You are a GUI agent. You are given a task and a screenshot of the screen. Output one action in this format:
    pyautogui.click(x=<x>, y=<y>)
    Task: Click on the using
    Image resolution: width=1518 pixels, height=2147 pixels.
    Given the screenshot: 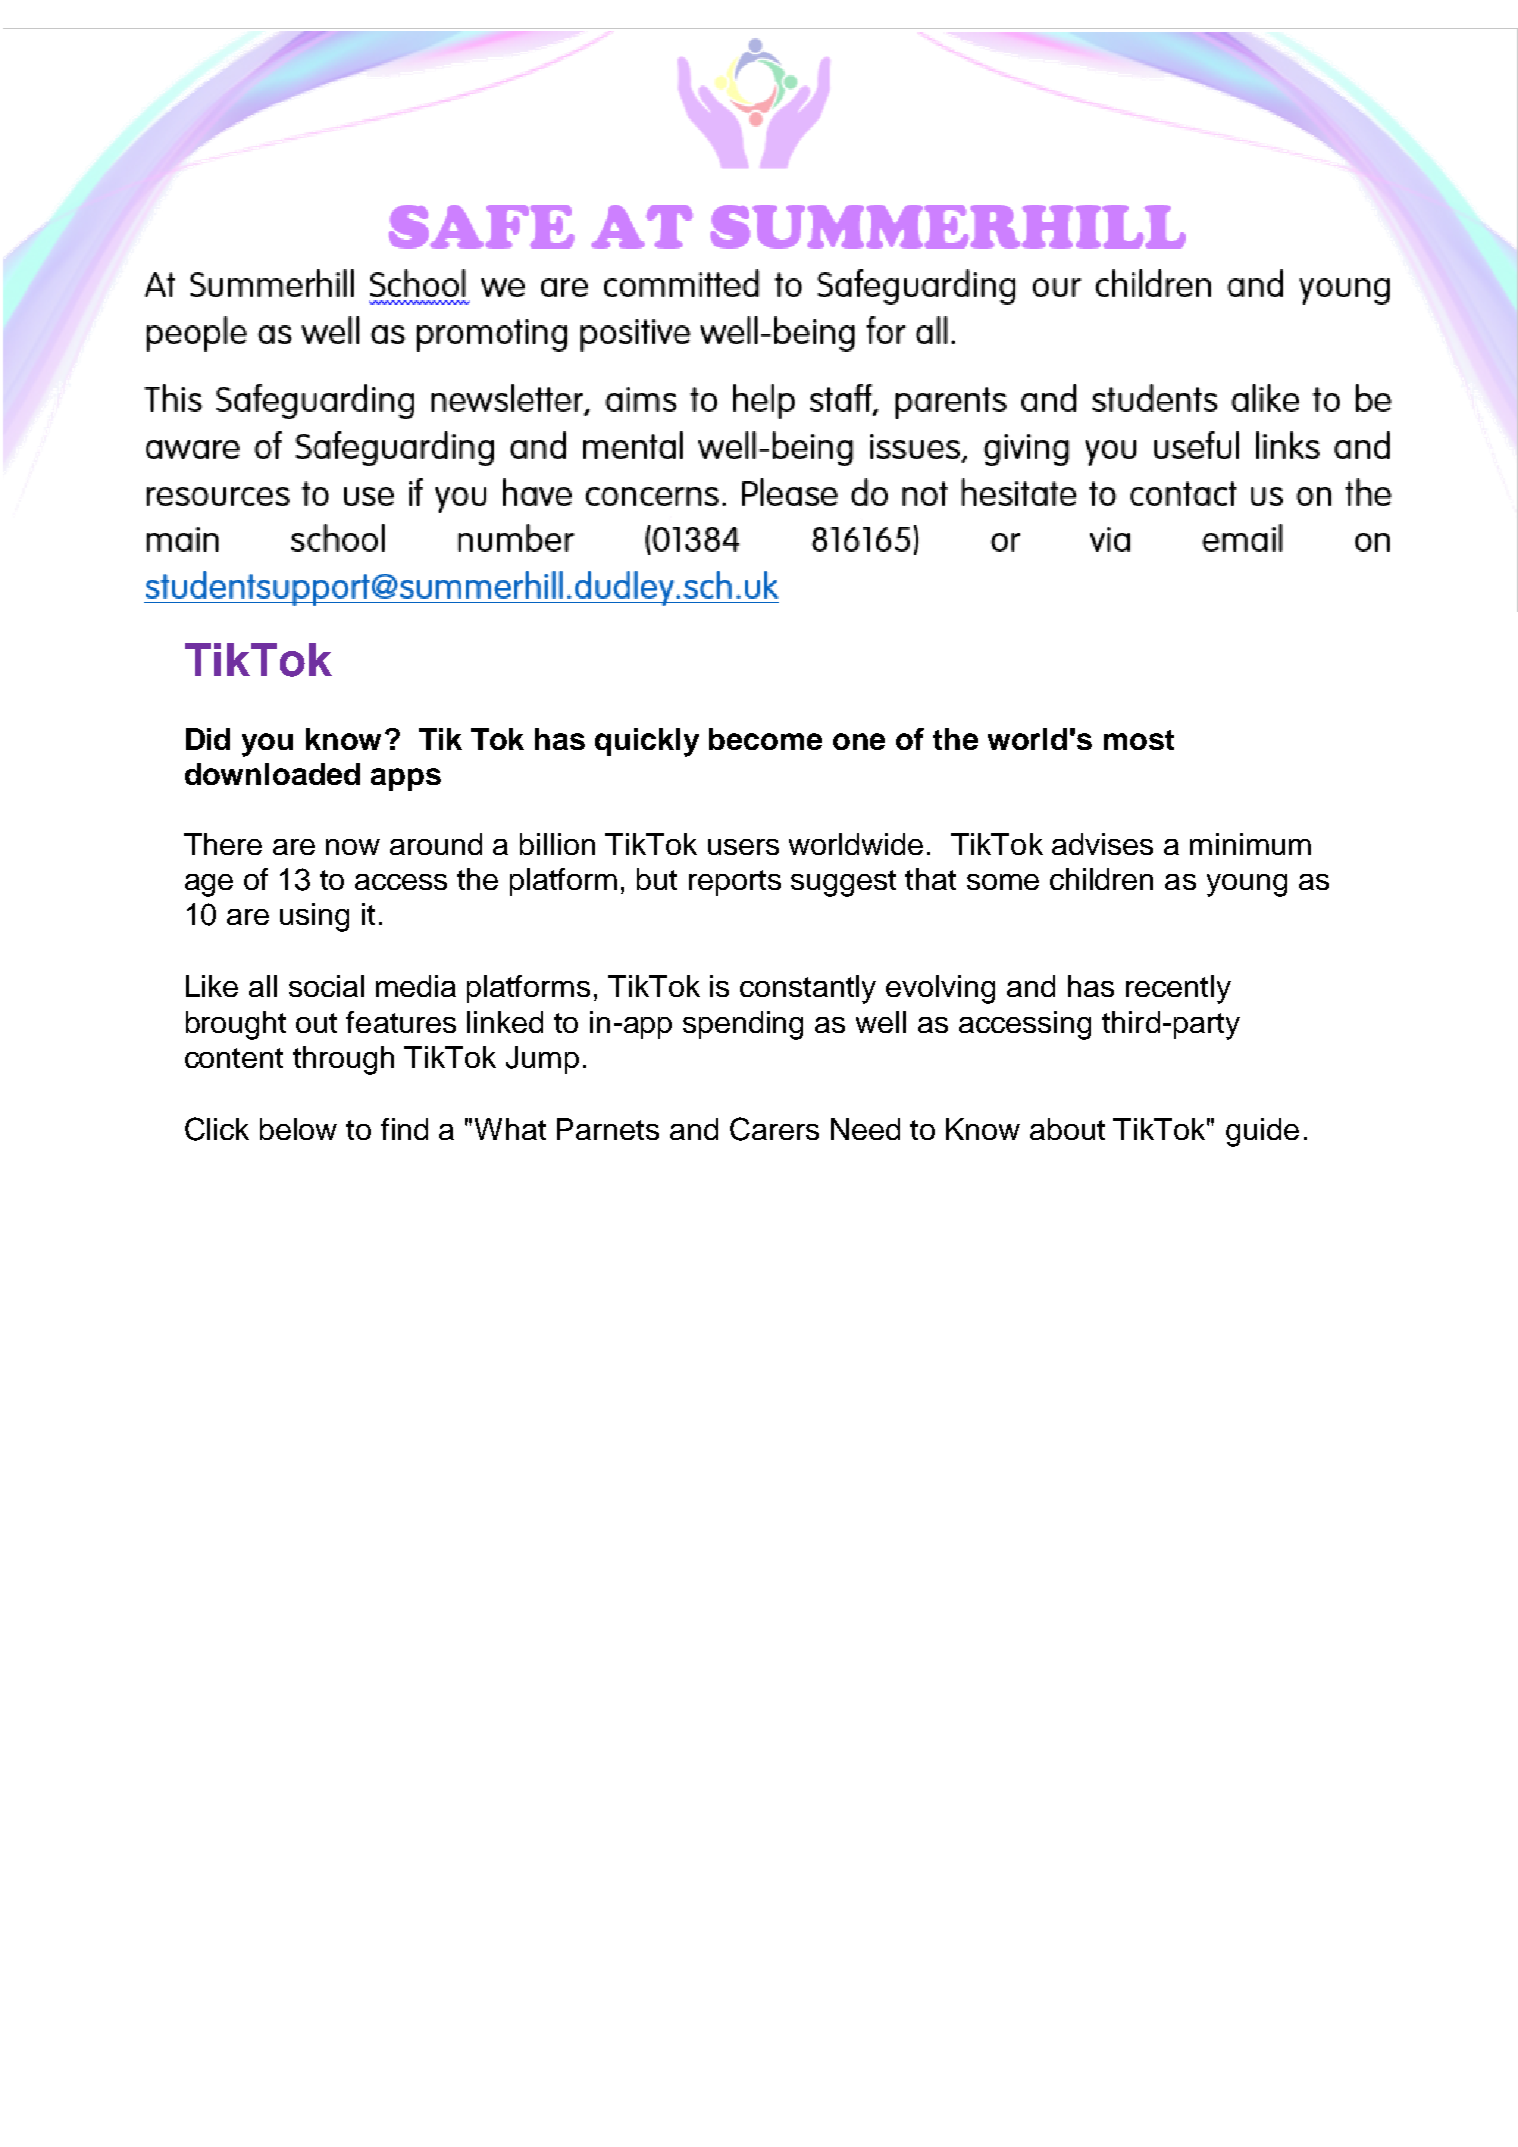 What is the action you would take?
    pyautogui.click(x=314, y=917)
